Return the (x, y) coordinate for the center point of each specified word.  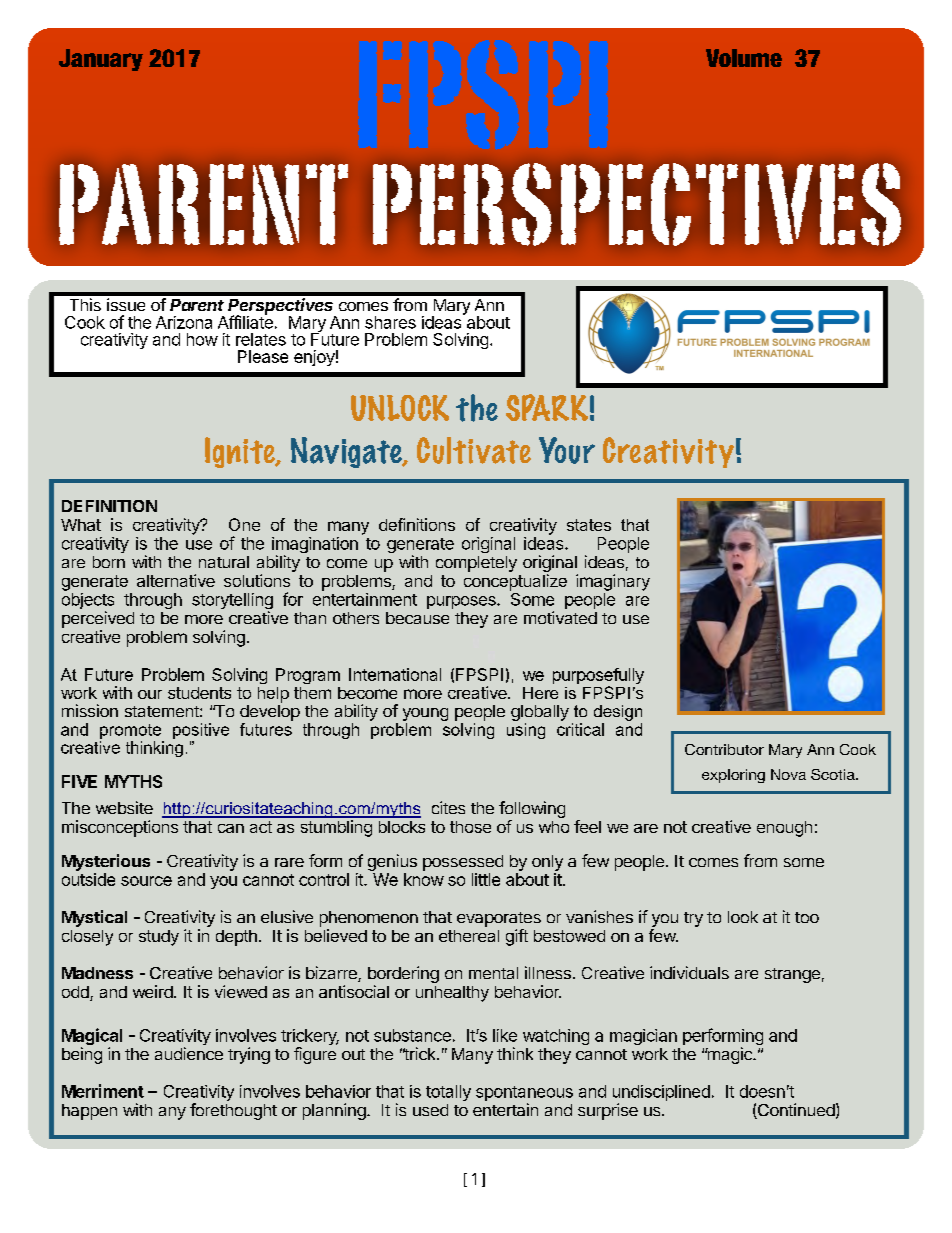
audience (189, 1053)
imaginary (613, 582)
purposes (462, 602)
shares (390, 322)
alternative (176, 580)
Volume (744, 58)
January (101, 60)
